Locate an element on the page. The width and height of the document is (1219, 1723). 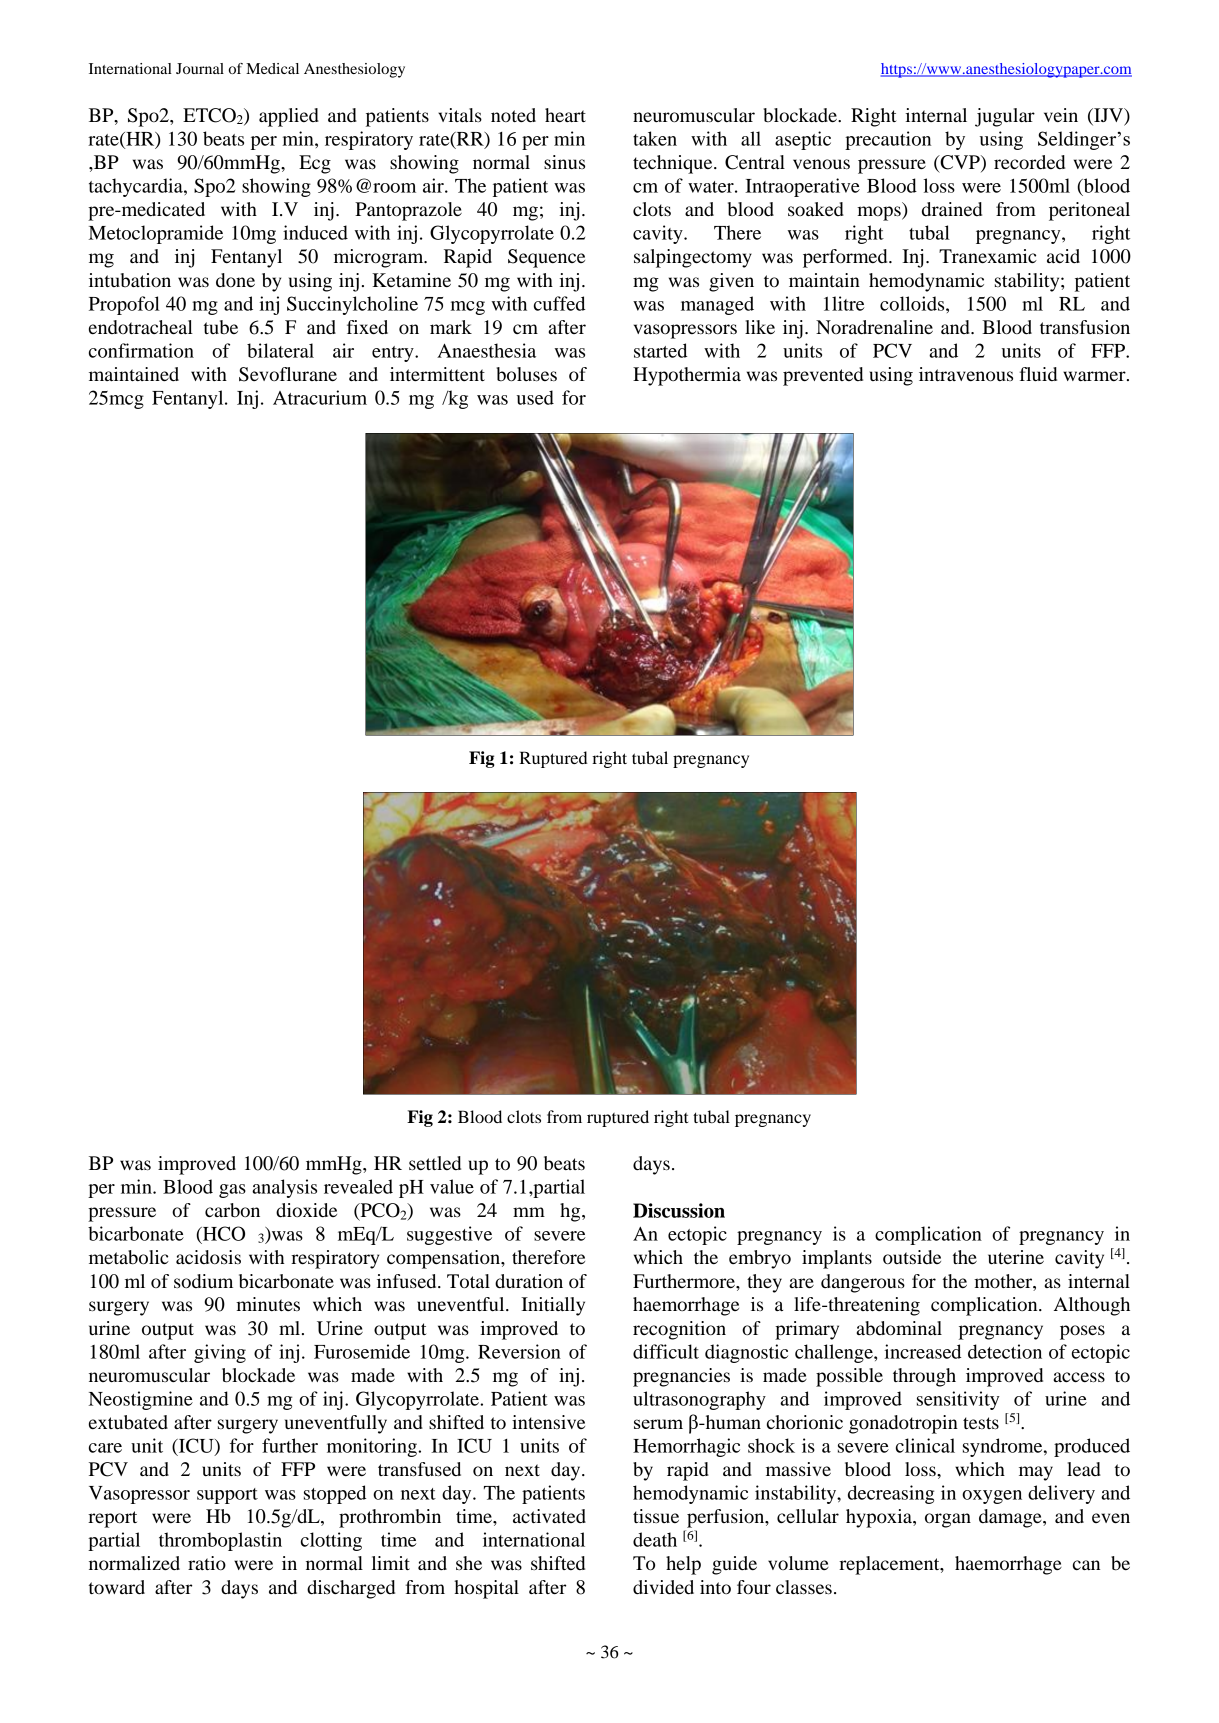
death is located at coordinates (655, 1539).
